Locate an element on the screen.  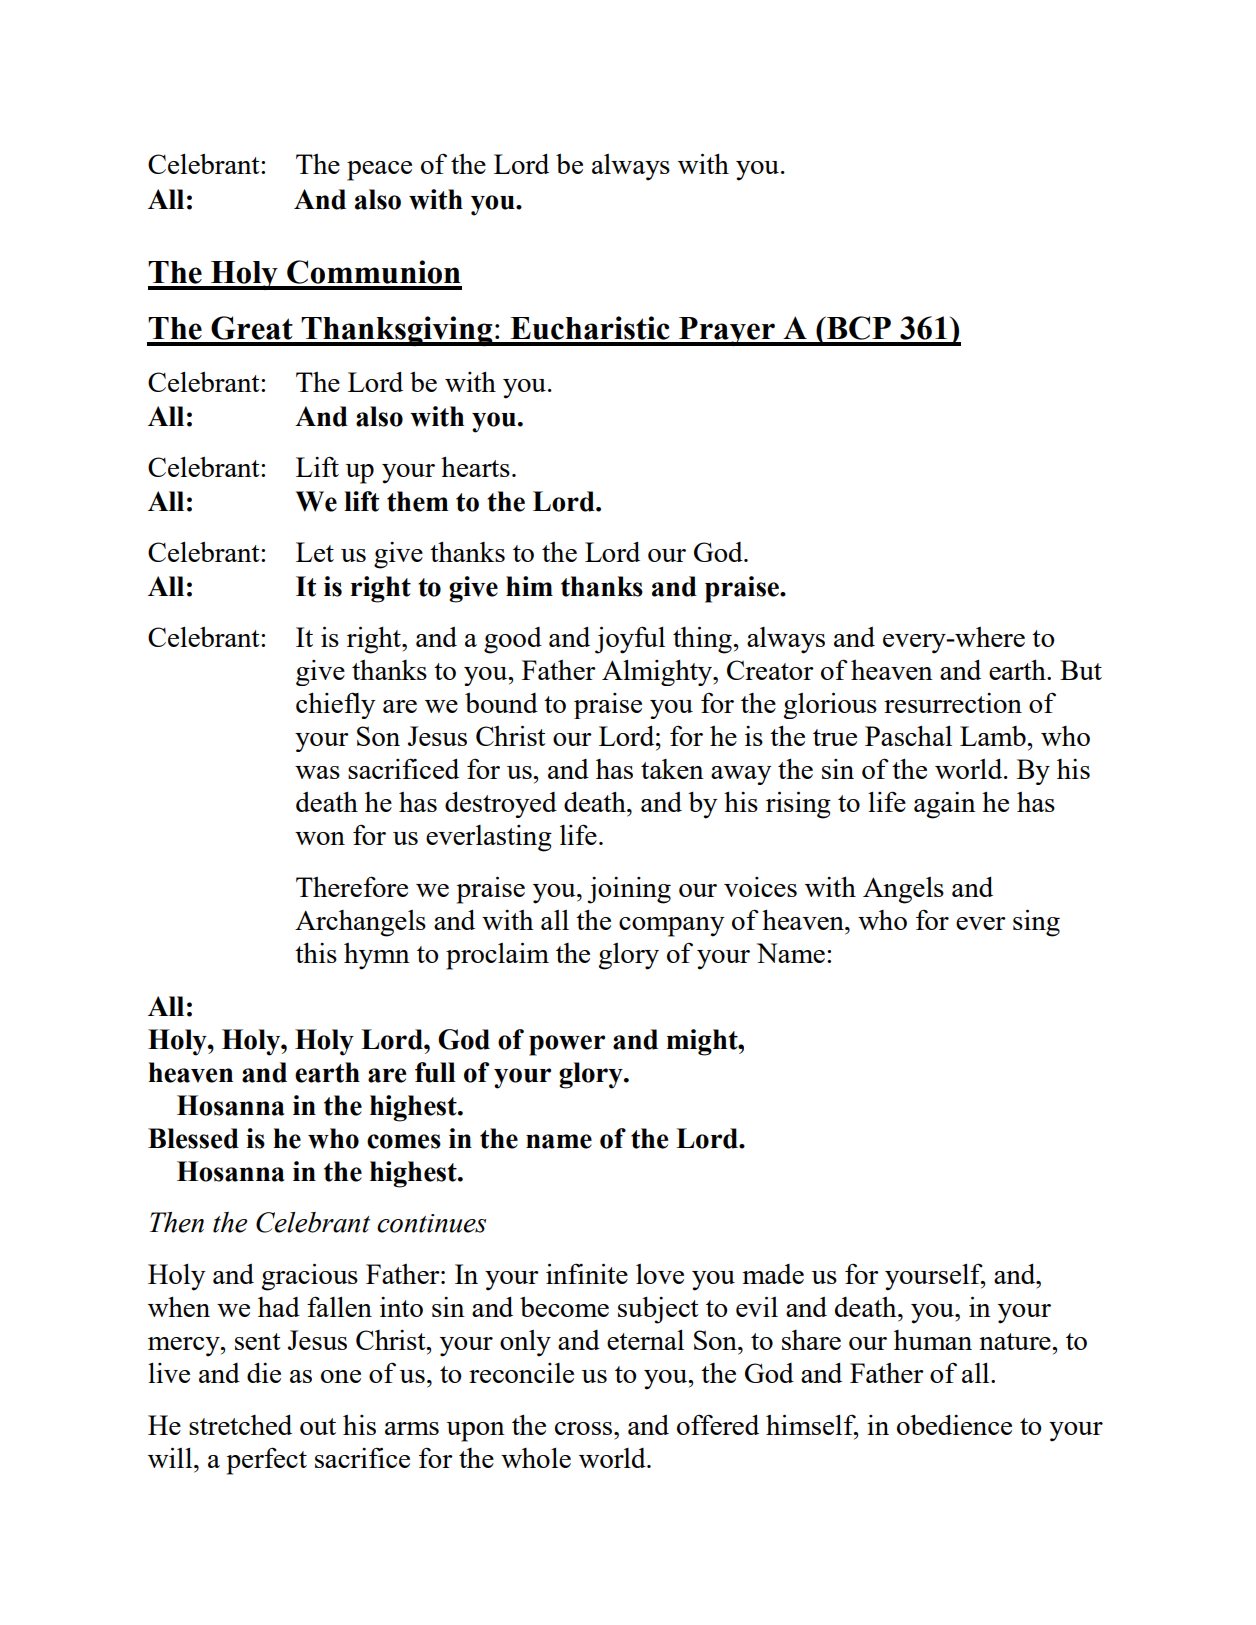
won is located at coordinates (320, 838).
